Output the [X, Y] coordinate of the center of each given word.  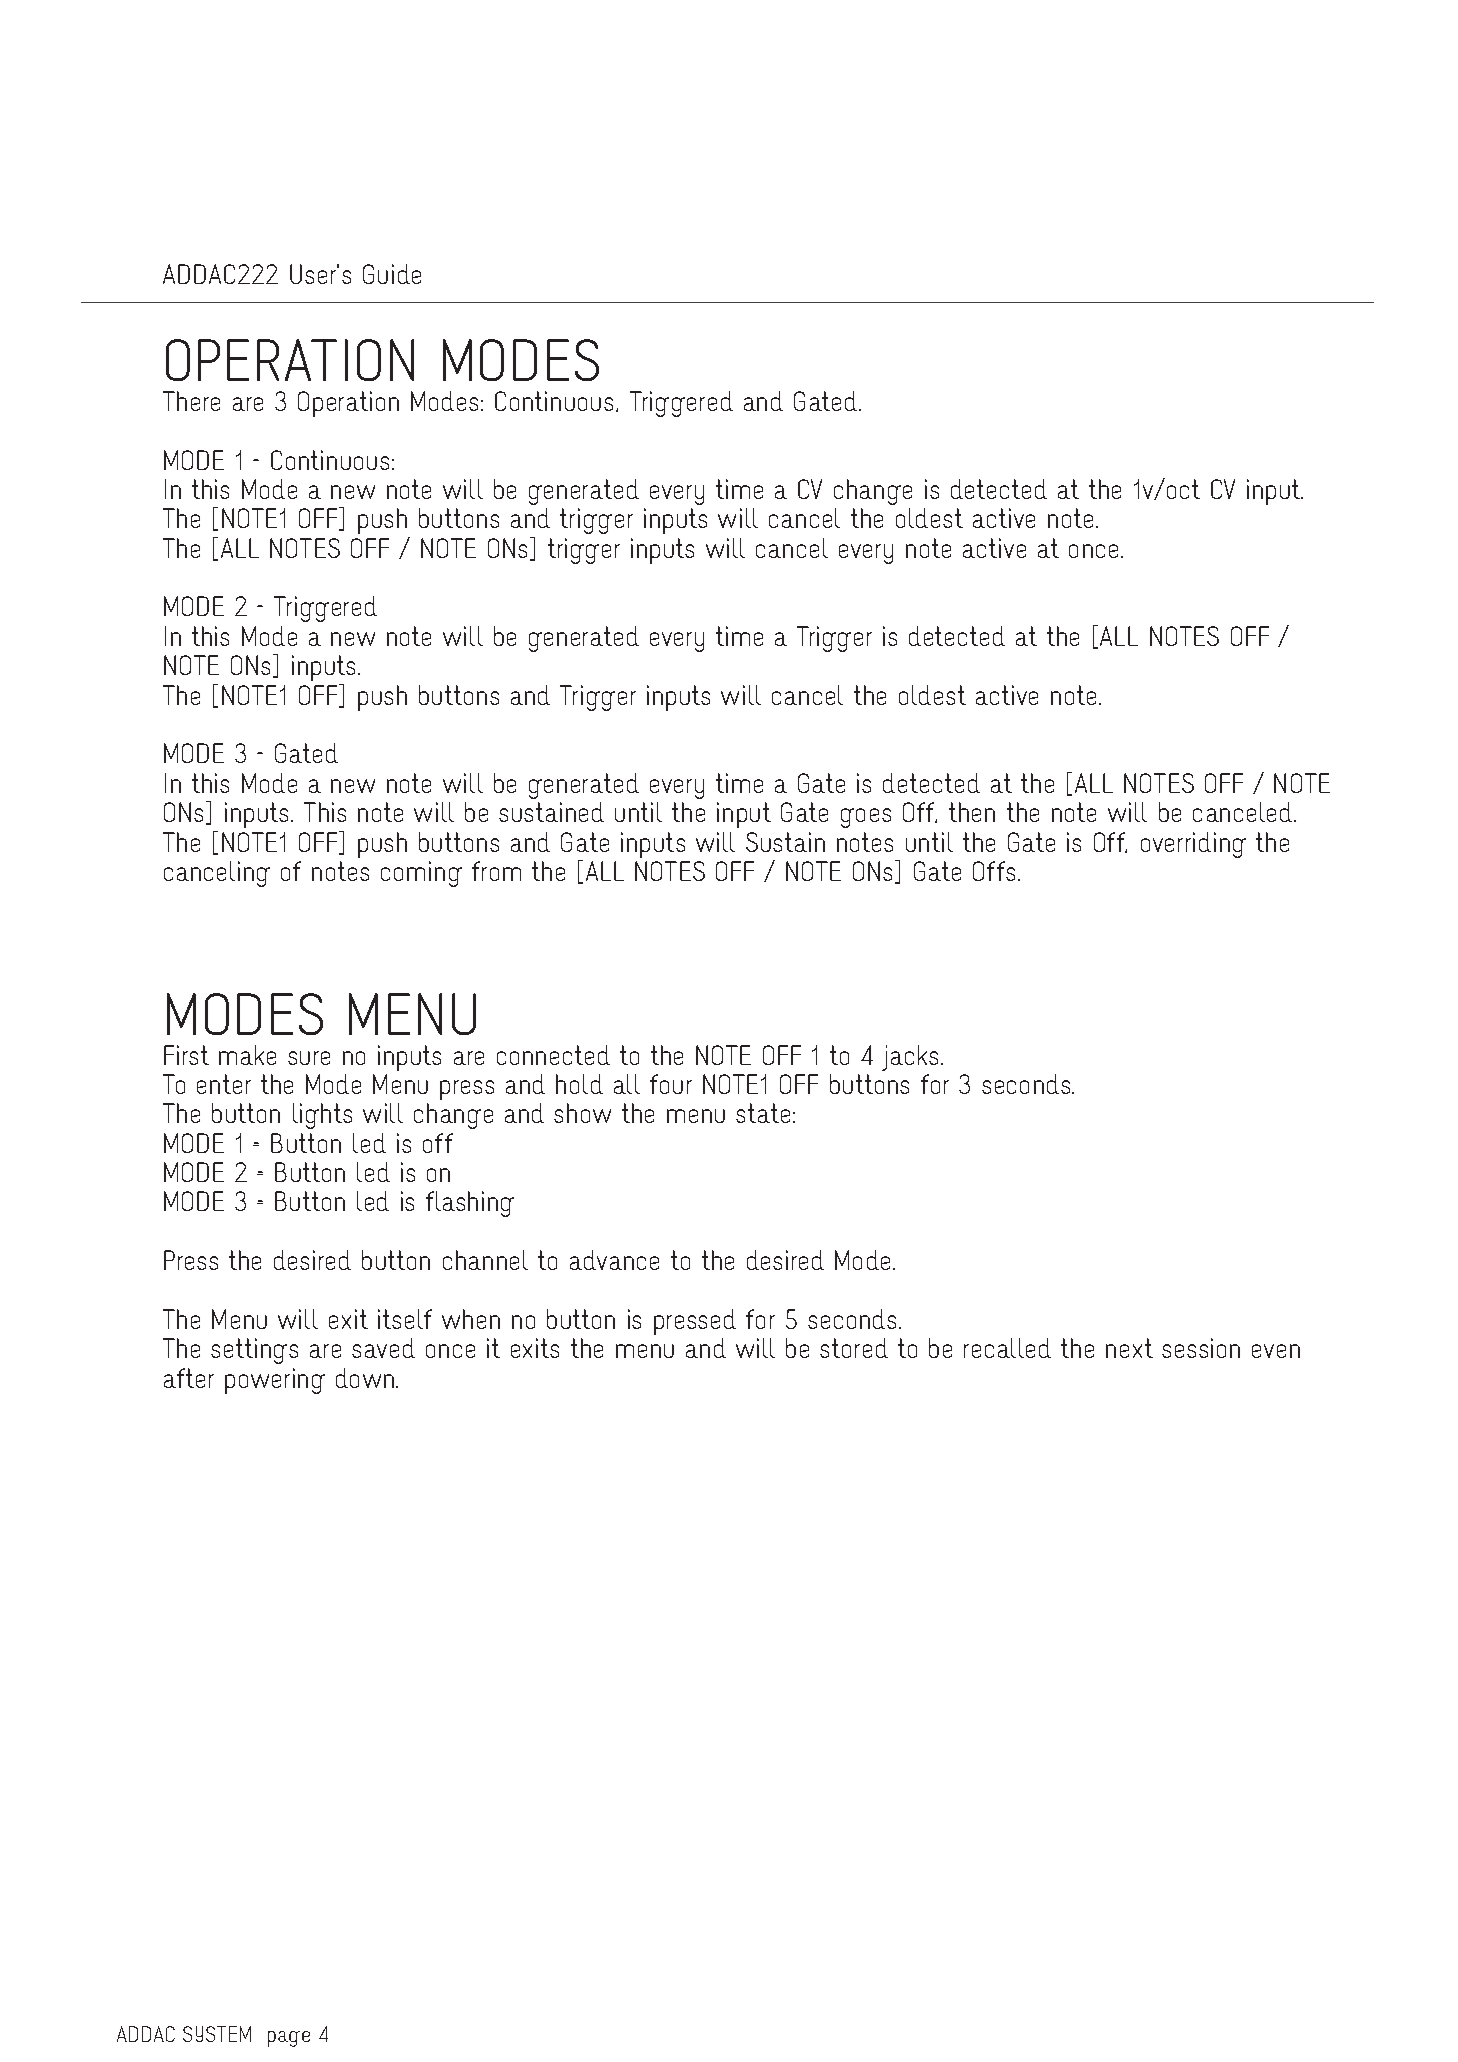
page [289, 2039]
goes [866, 818]
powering [275, 1381]
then [972, 812]
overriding [1193, 845]
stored [854, 1348]
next [1129, 1348]
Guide [392, 274]
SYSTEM [217, 2034]
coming [421, 874]
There [191, 401]
